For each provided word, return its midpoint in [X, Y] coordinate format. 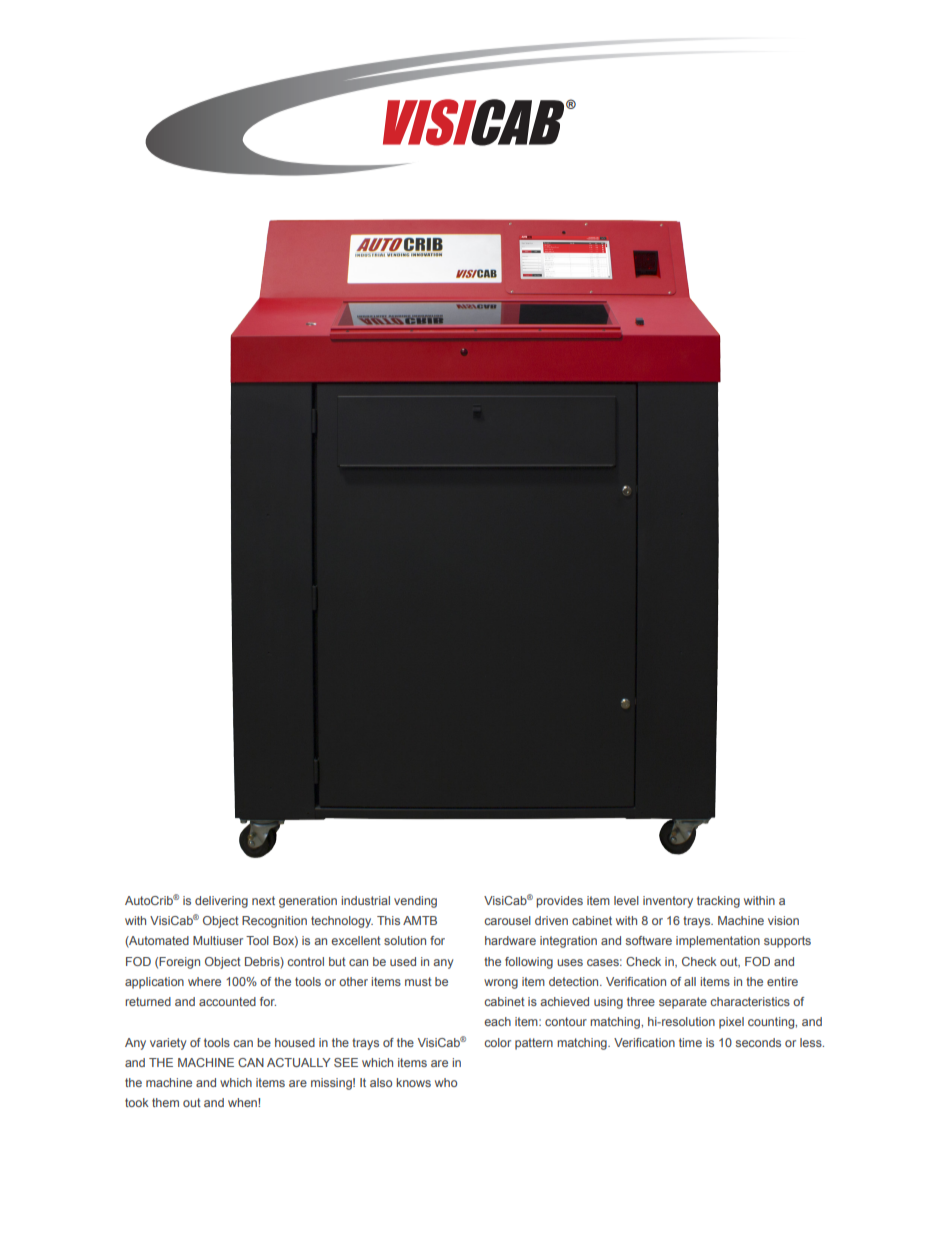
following [529, 963]
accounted [227, 1001]
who [446, 1082]
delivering [221, 902]
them [165, 1102]
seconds [758, 1042]
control [305, 961]
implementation [718, 942]
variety [168, 1044]
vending [415, 902]
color [497, 1042]
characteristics [750, 1001]
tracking [718, 902]
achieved [564, 1001]
